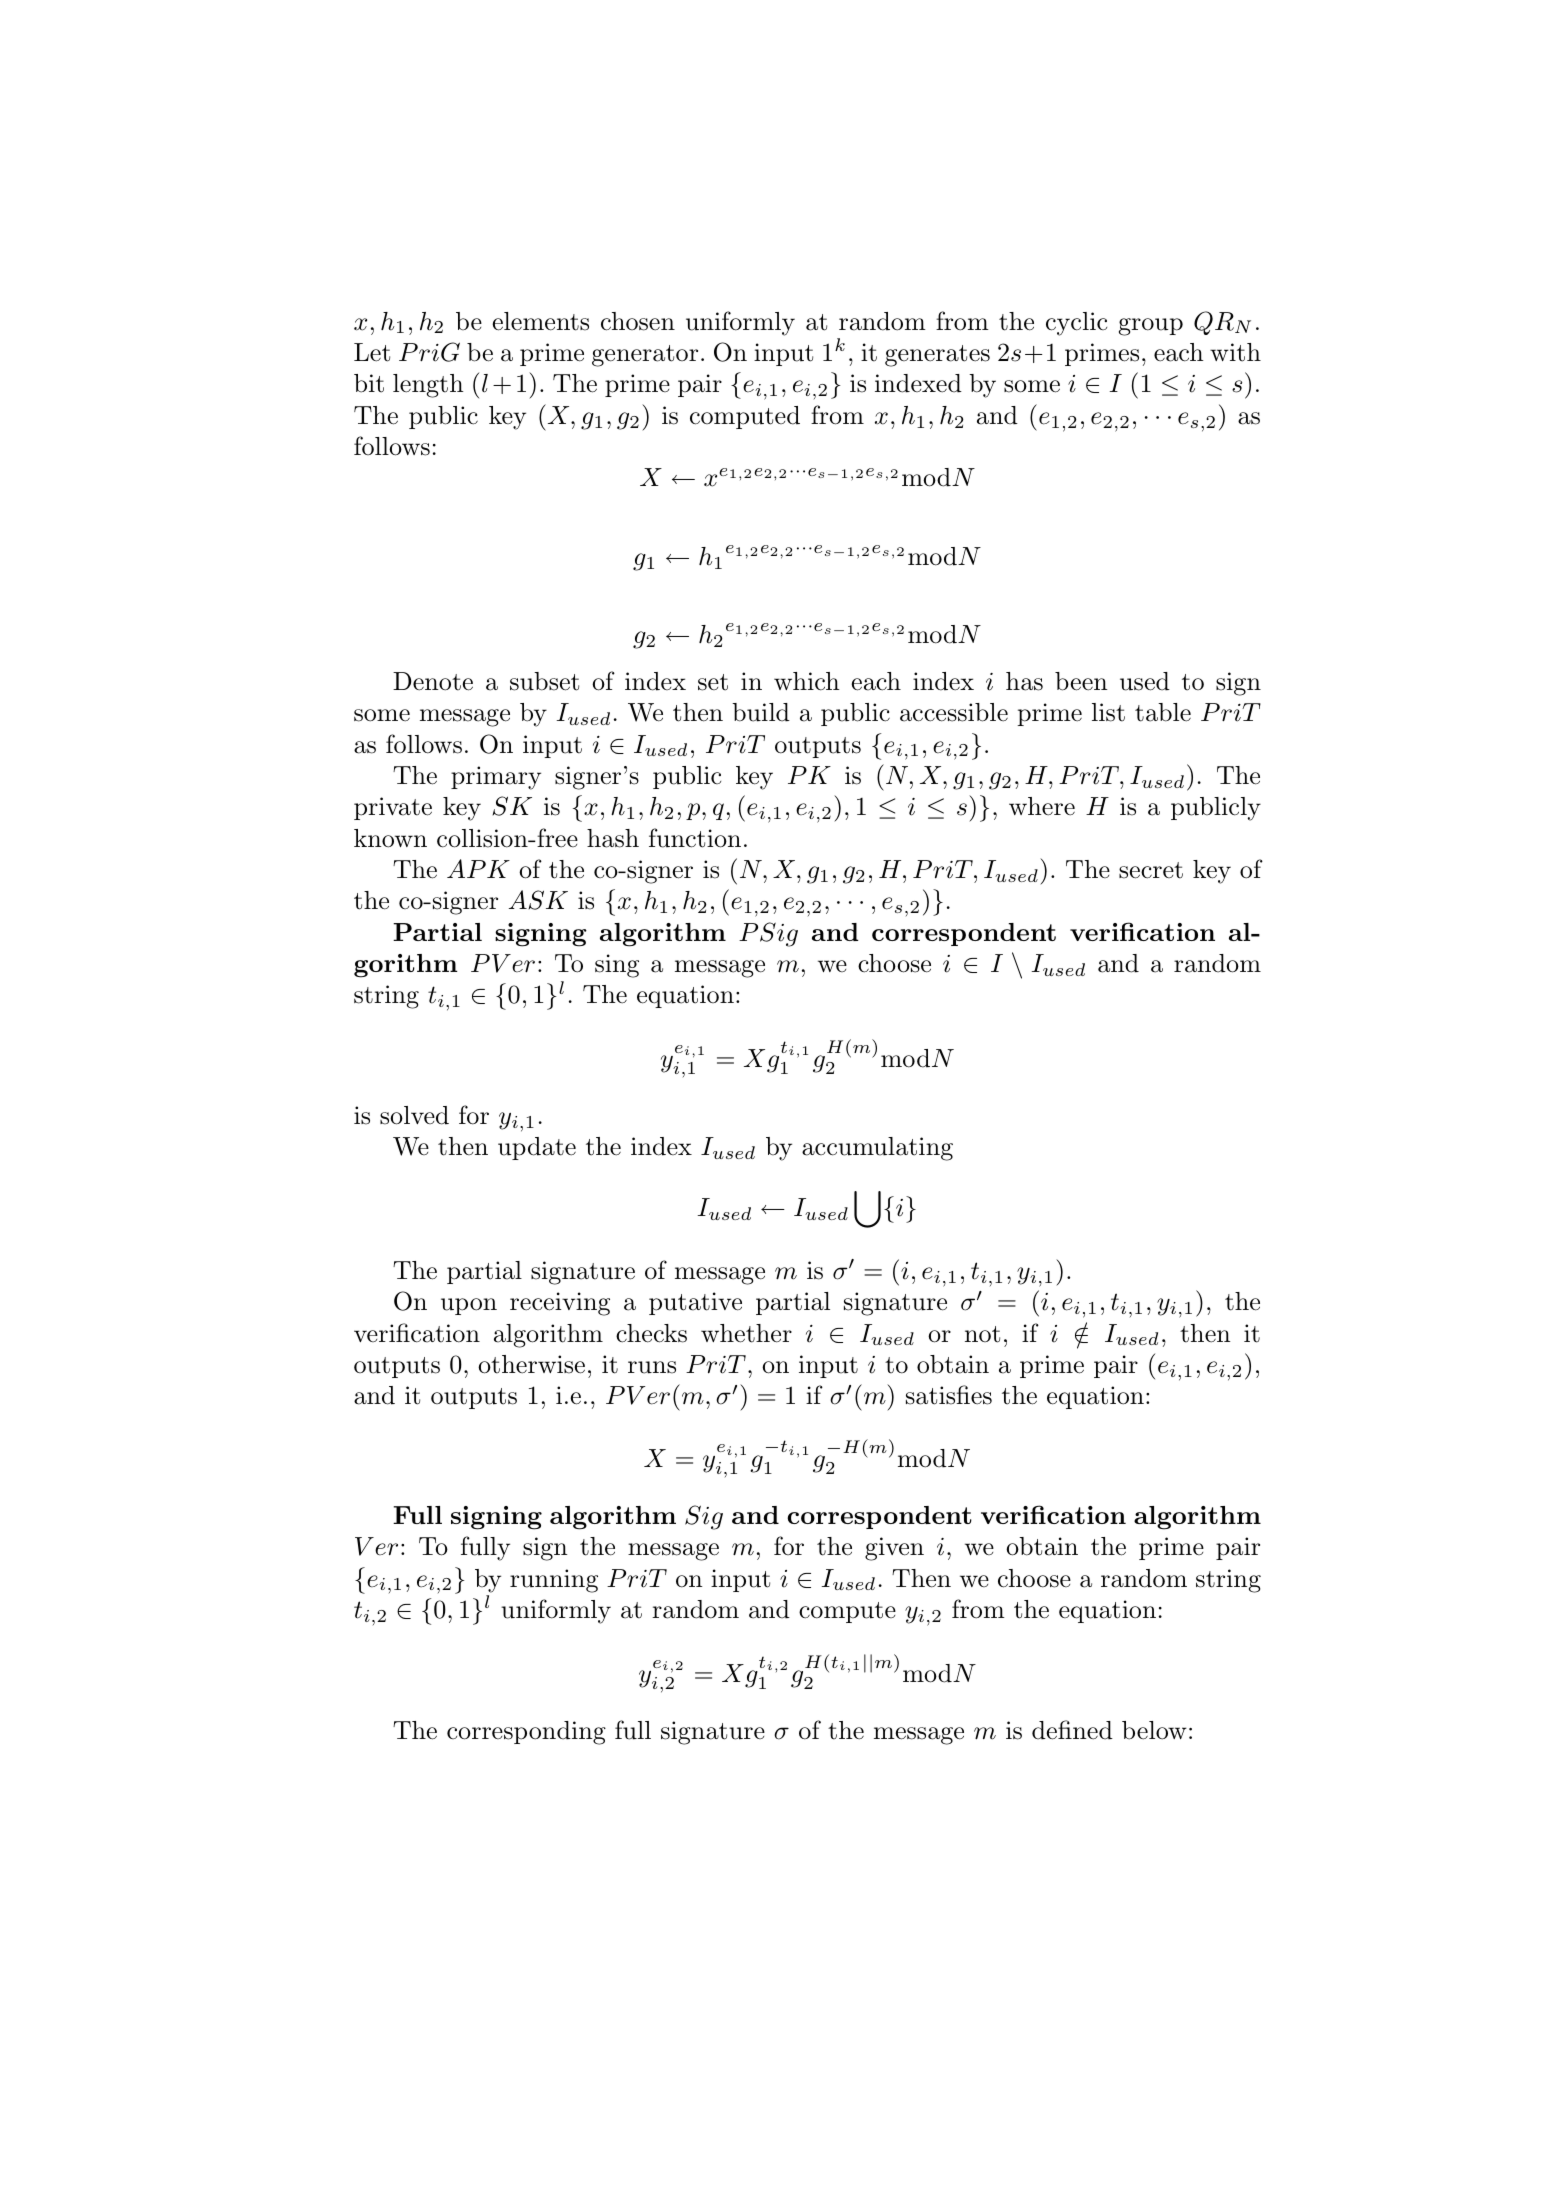 The width and height of the document is (1562, 2209). What do you see at coordinates (496, 778) in the document?
I see `primary` at bounding box center [496, 778].
